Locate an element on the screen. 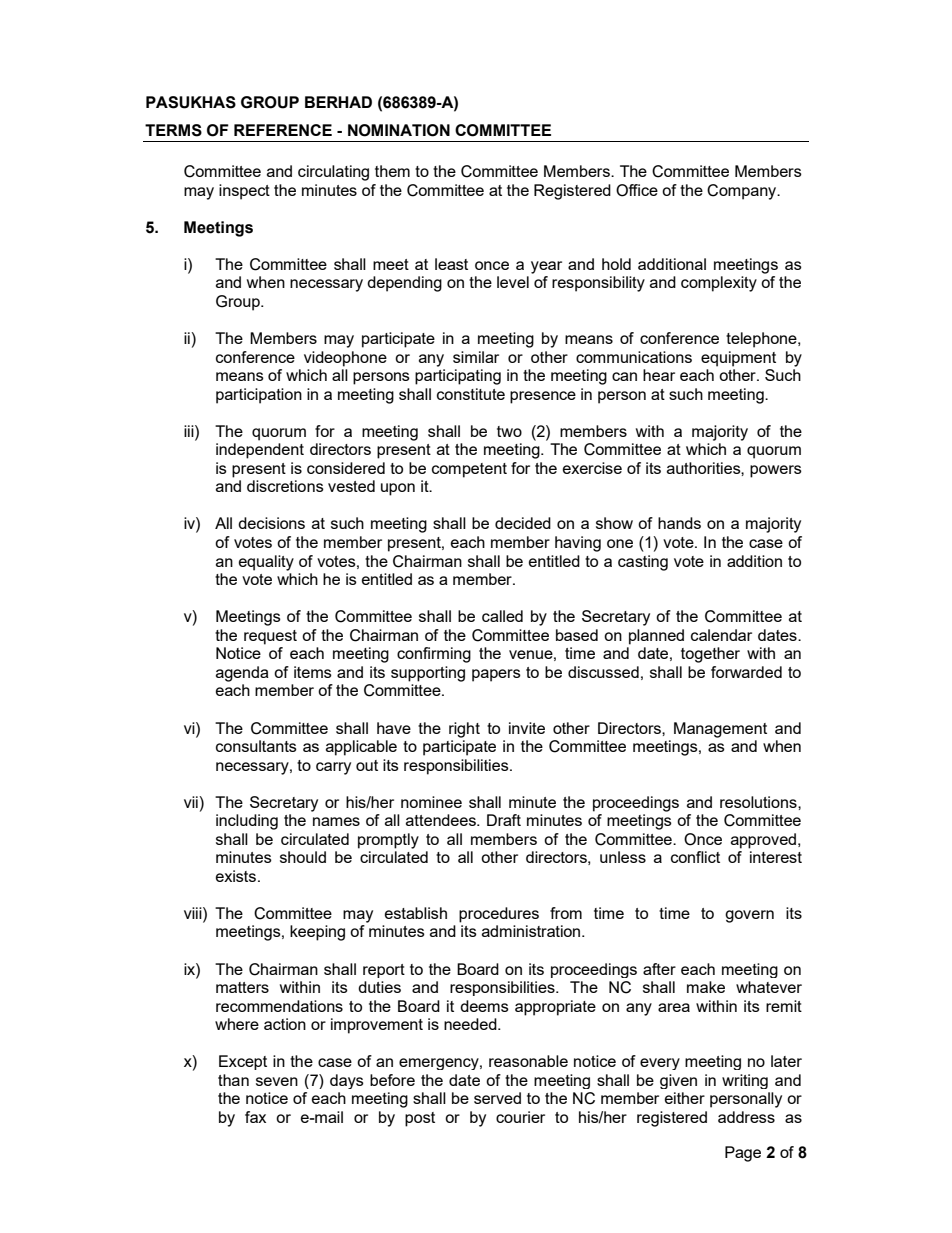  including is located at coordinates (247, 822).
